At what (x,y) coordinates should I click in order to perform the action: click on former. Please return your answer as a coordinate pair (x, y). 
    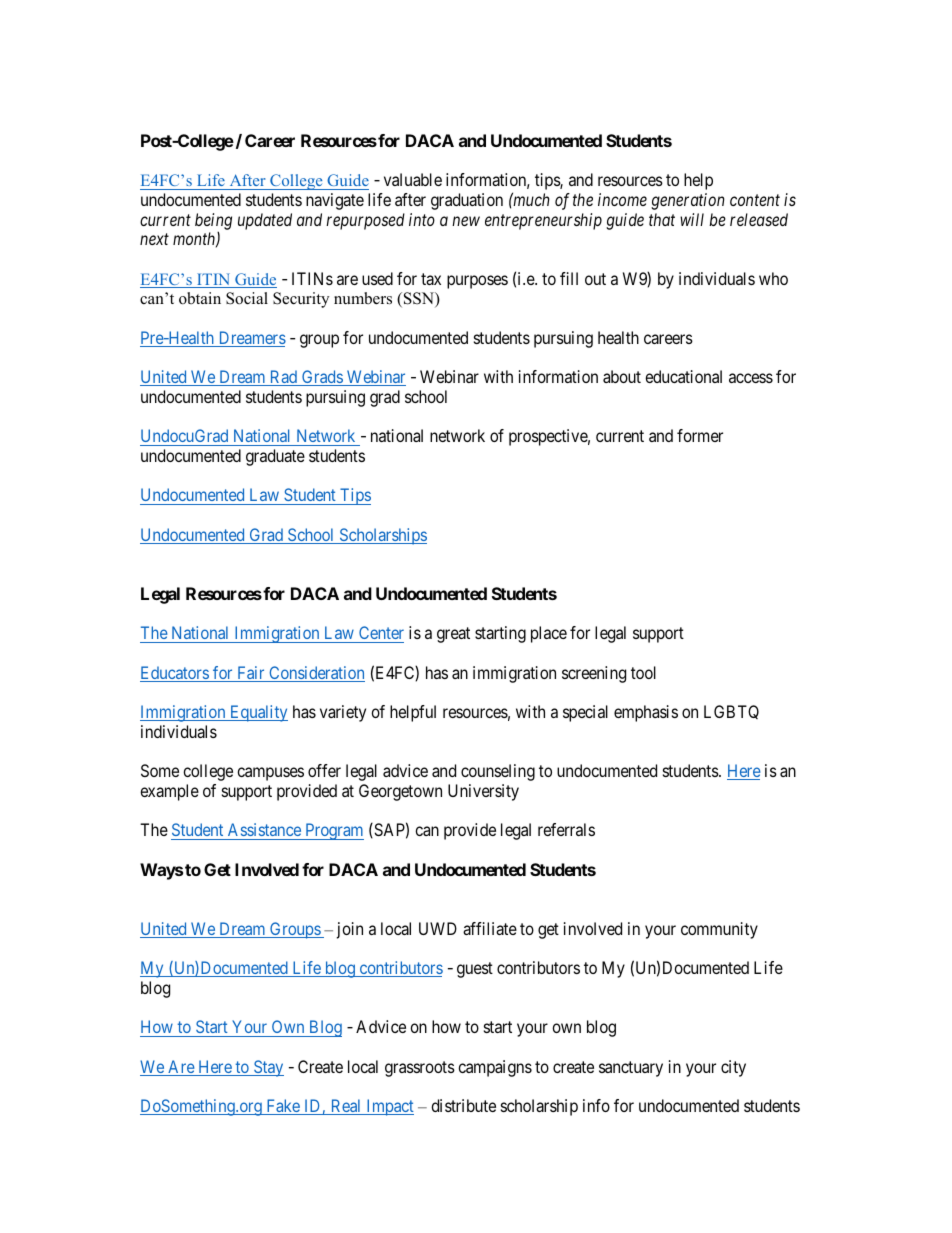
    Looking at the image, I should click on (700, 435).
